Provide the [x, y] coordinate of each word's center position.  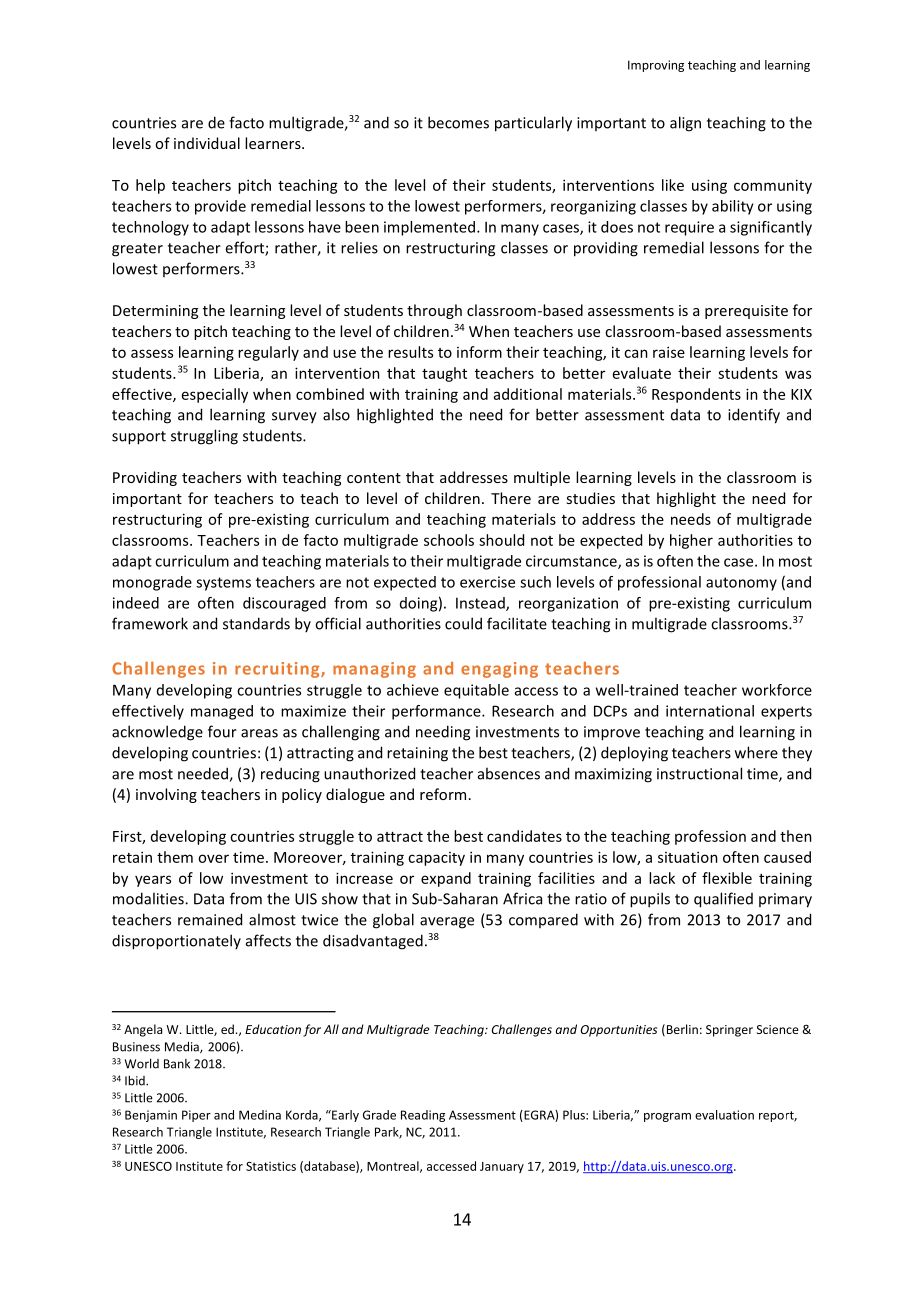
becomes [458, 122]
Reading [423, 1116]
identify [754, 416]
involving [166, 795]
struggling [204, 437]
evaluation [724, 1115]
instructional [699, 773]
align [685, 124]
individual [207, 143]
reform [443, 794]
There [511, 498]
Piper [196, 1116]
